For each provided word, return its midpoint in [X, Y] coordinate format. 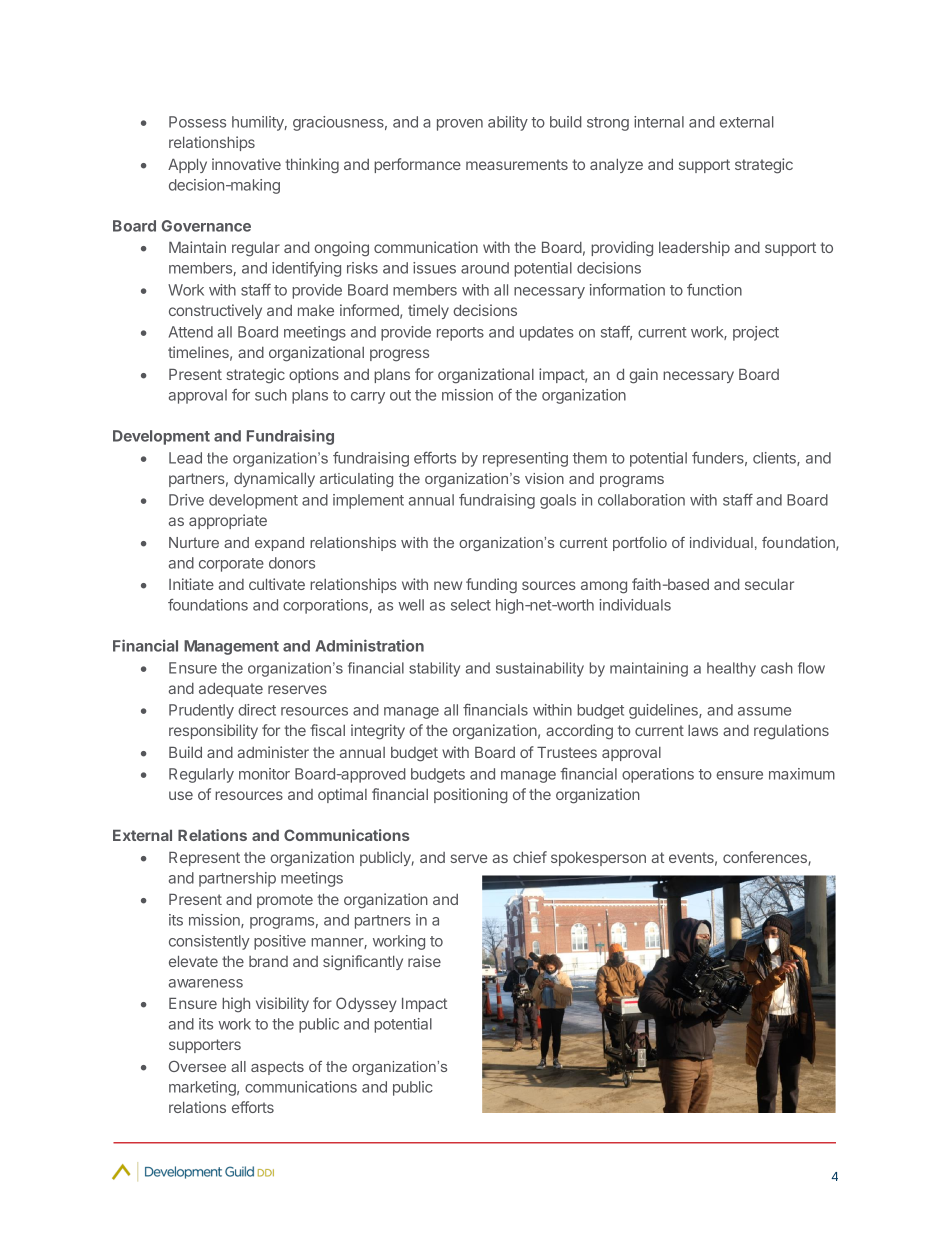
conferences [766, 858]
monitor [264, 774]
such [271, 395]
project [756, 333]
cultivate [277, 584]
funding [491, 586]
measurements [517, 164]
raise [424, 961]
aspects [277, 1068]
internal [659, 122]
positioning [471, 796]
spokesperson [598, 859]
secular [769, 584]
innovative [246, 164]
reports [460, 334]
